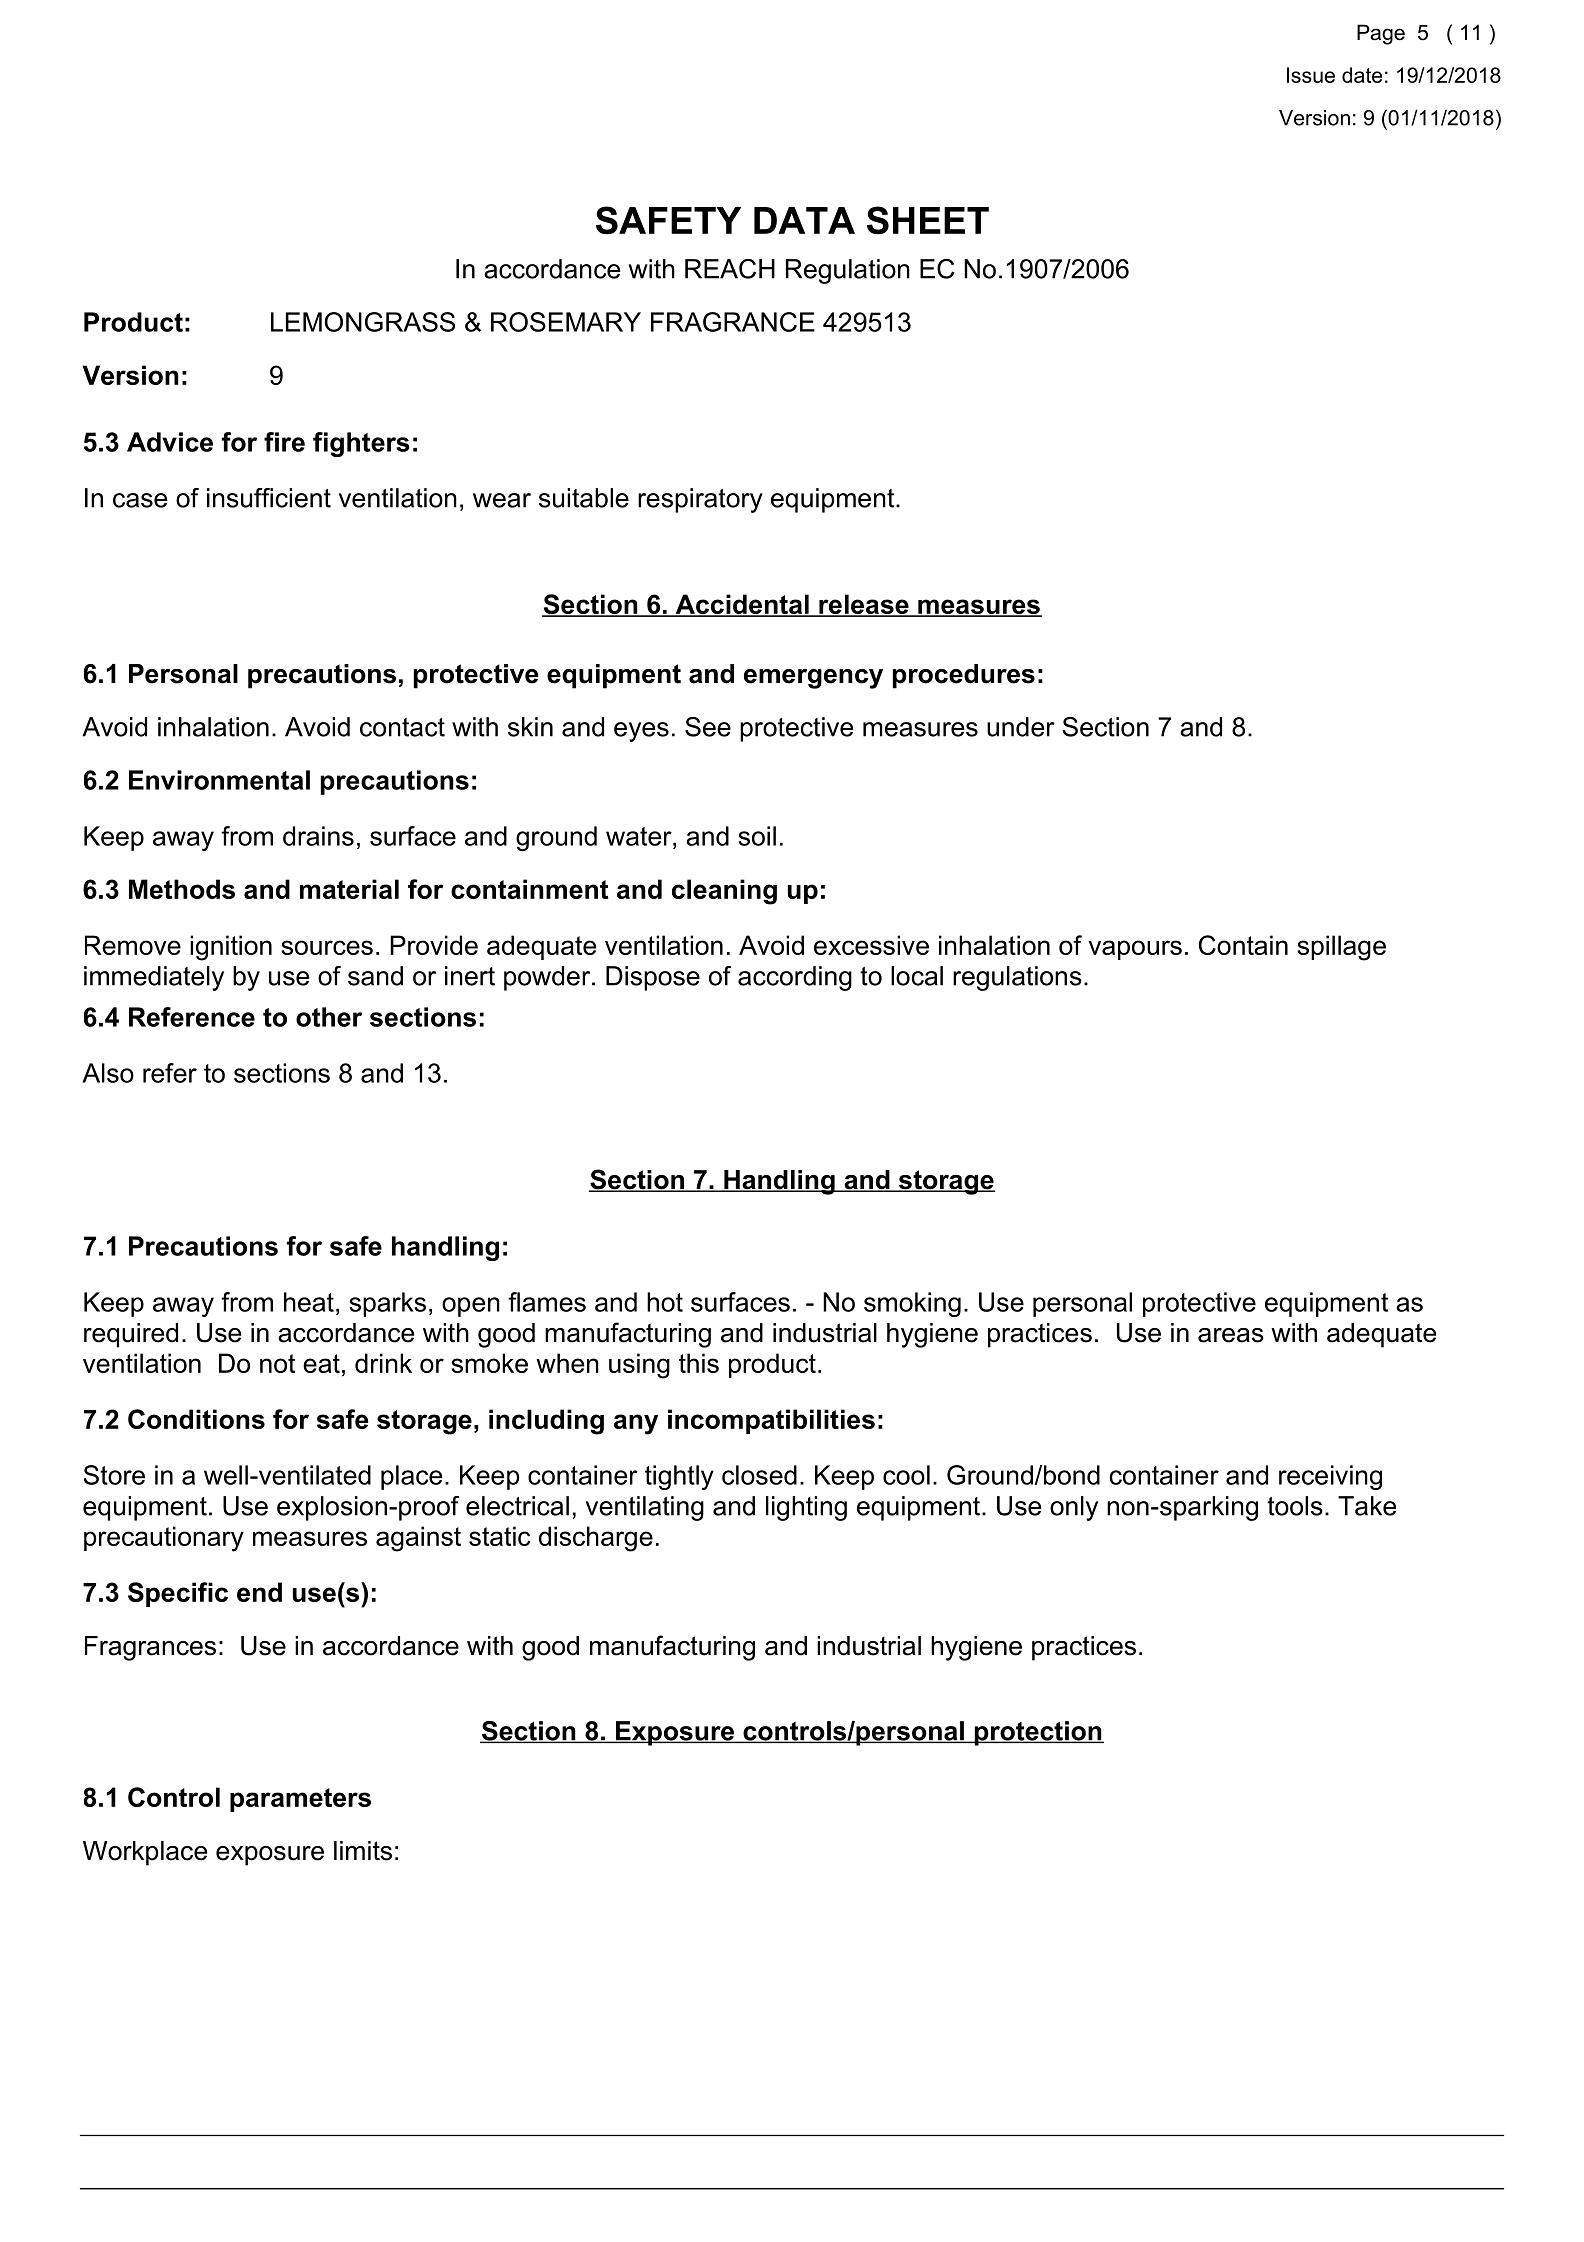 The image size is (1584, 2242). I want to click on respiratory, so click(700, 500).
